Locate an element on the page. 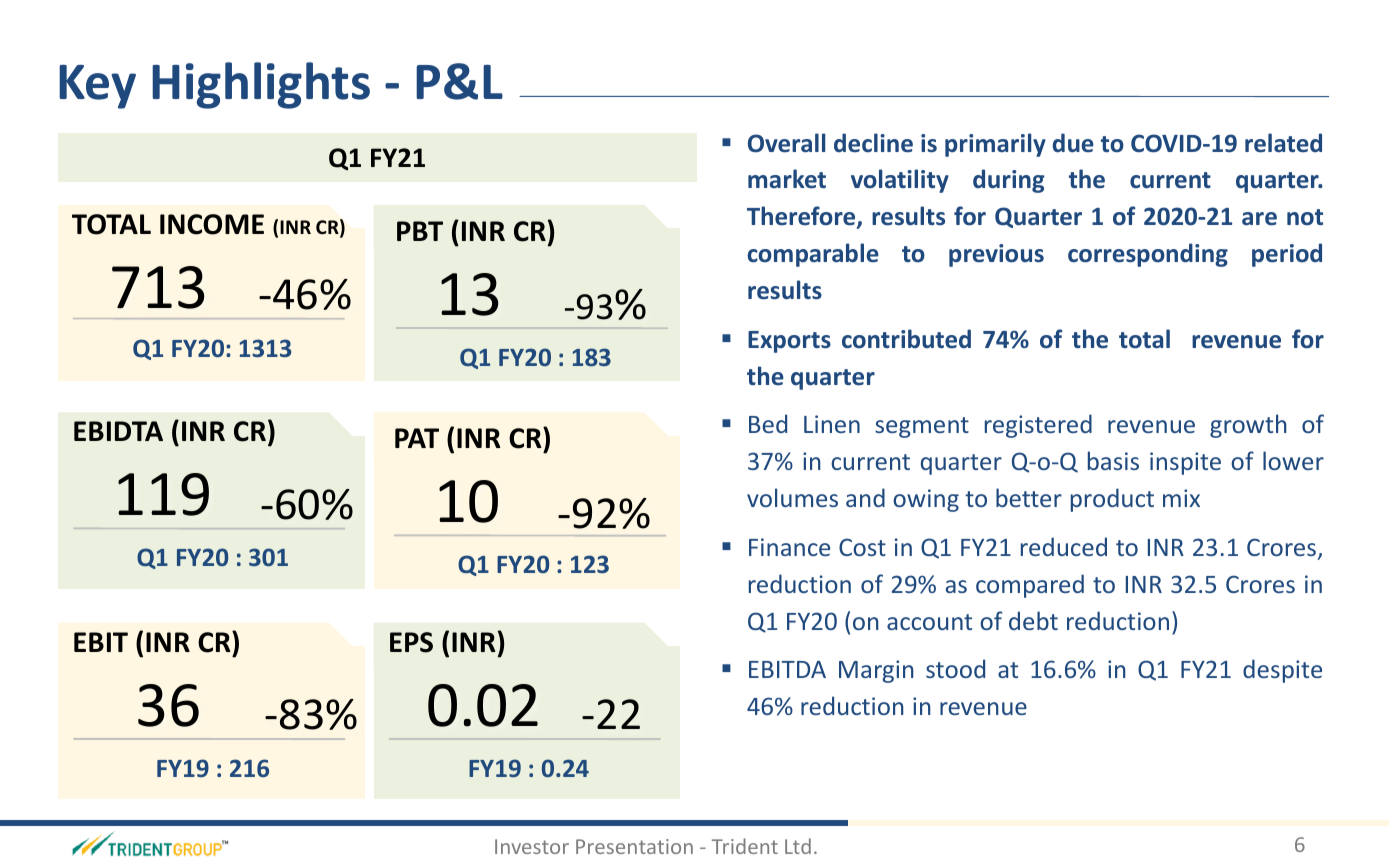 The image size is (1389, 868). due is located at coordinates (1073, 143).
